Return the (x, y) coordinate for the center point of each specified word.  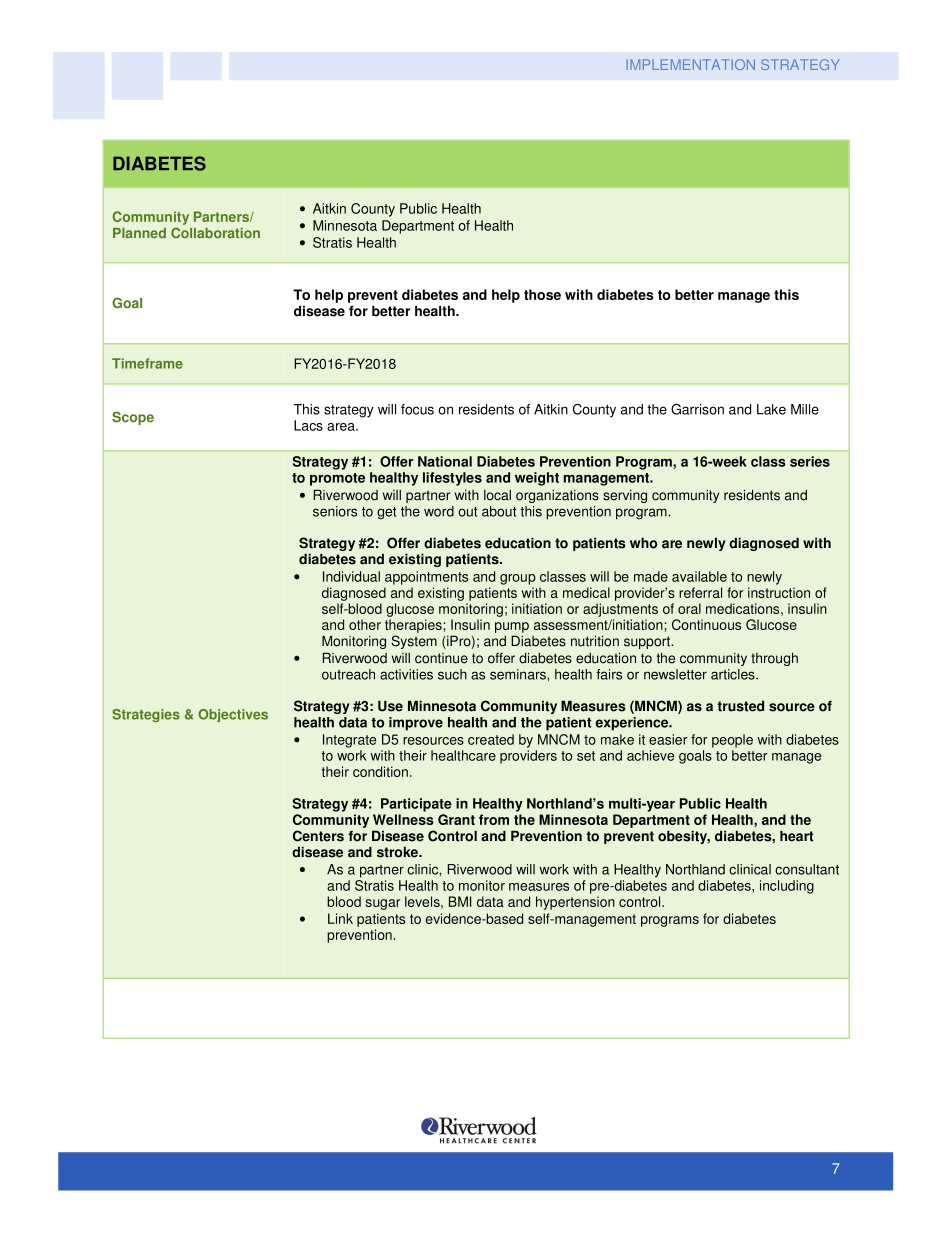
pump (512, 627)
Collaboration (215, 232)
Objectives (233, 715)
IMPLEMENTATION (691, 64)
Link (340, 918)
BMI (460, 901)
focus (417, 409)
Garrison (697, 409)
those (542, 294)
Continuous (706, 624)
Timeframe (147, 363)
